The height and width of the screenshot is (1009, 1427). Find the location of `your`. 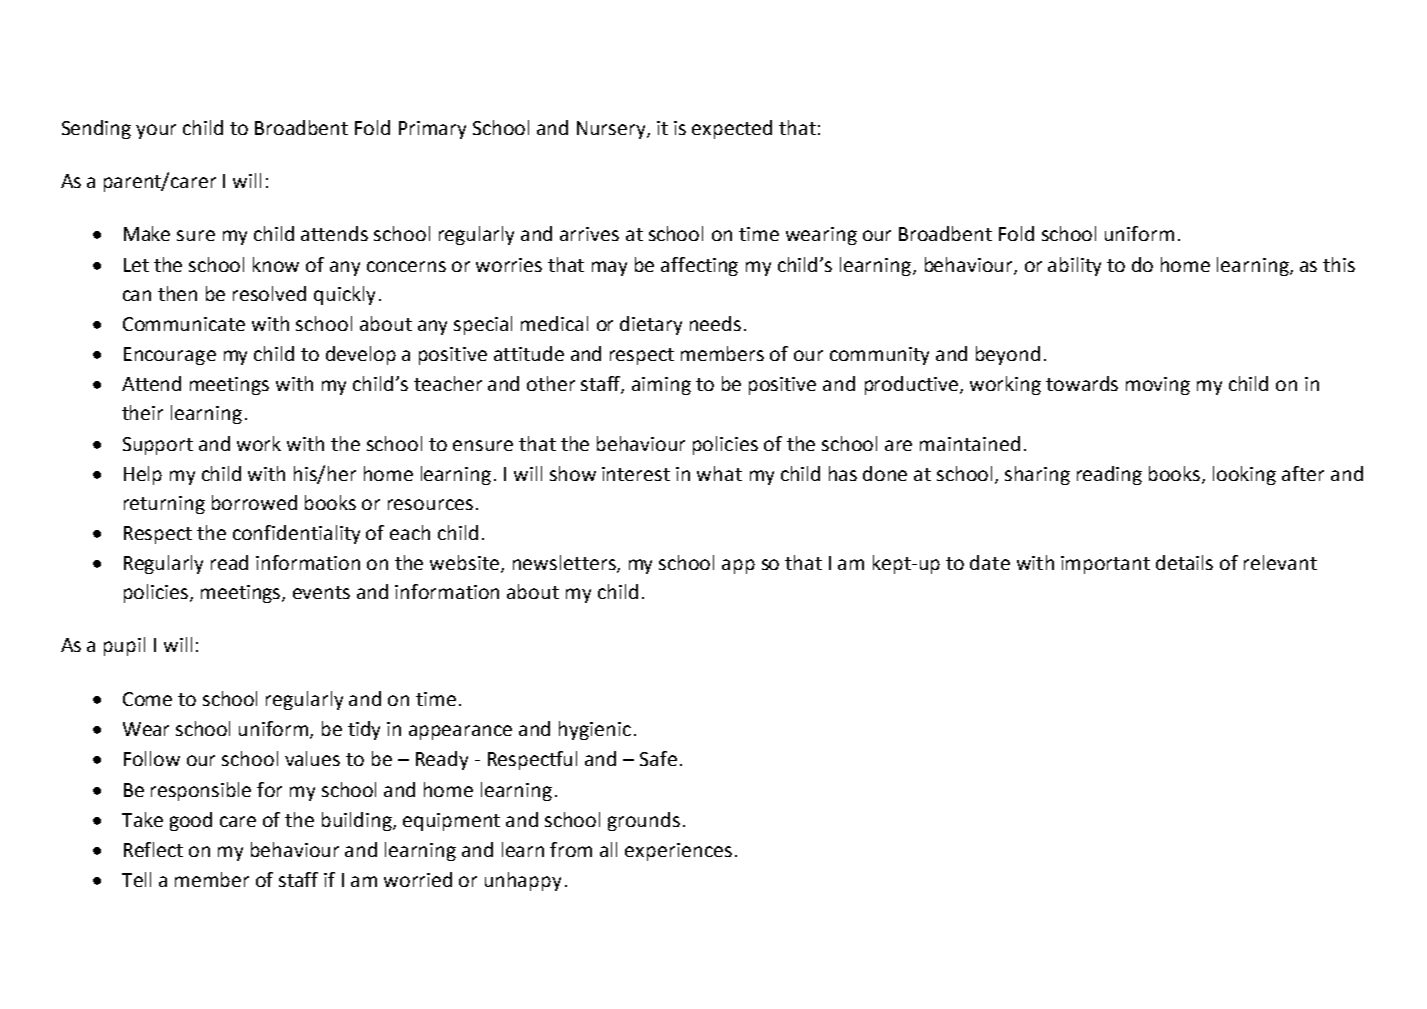

your is located at coordinates (156, 131).
